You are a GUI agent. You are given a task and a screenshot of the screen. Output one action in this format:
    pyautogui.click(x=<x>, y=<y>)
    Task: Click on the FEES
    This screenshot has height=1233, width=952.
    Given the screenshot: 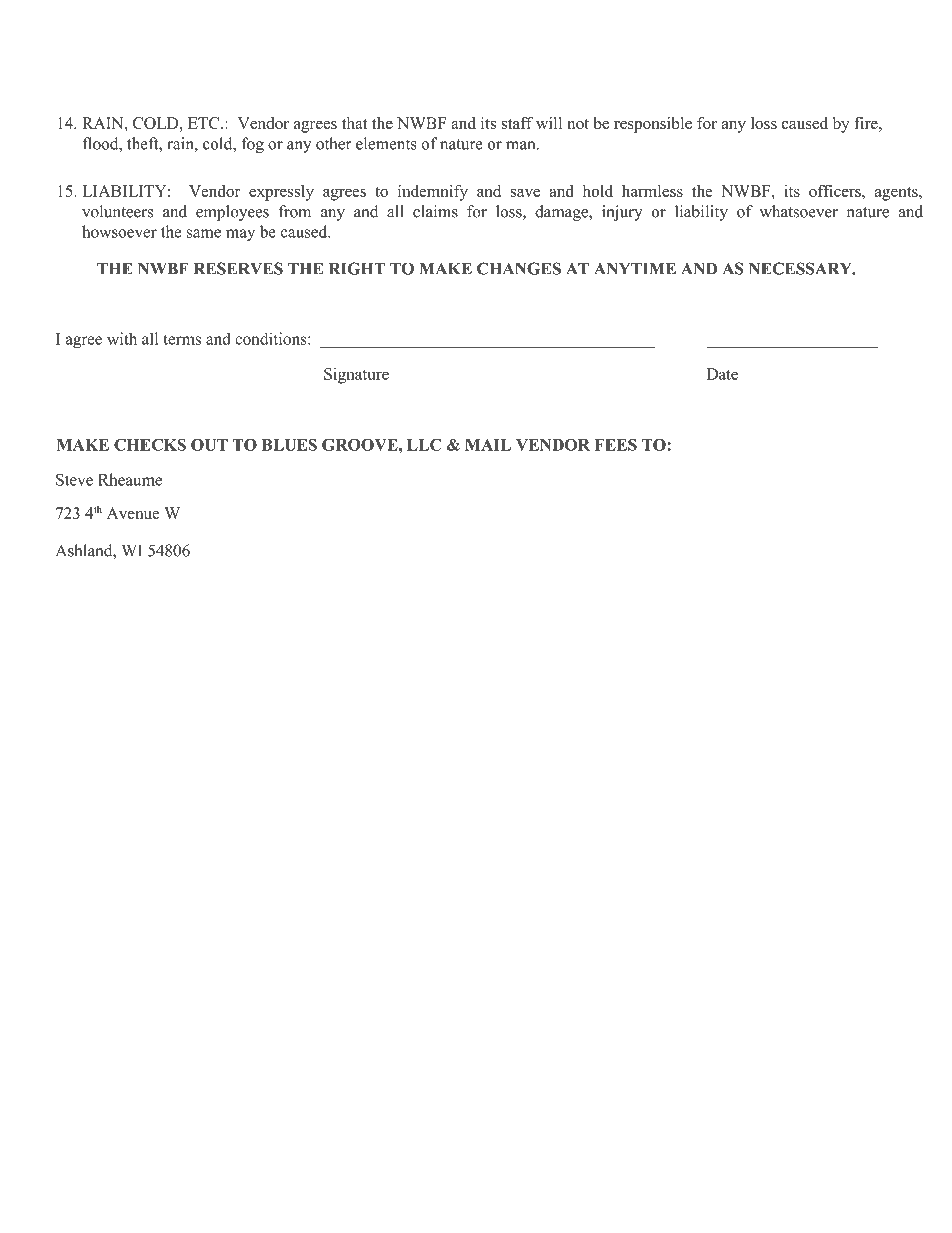 What is the action you would take?
    pyautogui.click(x=616, y=445)
